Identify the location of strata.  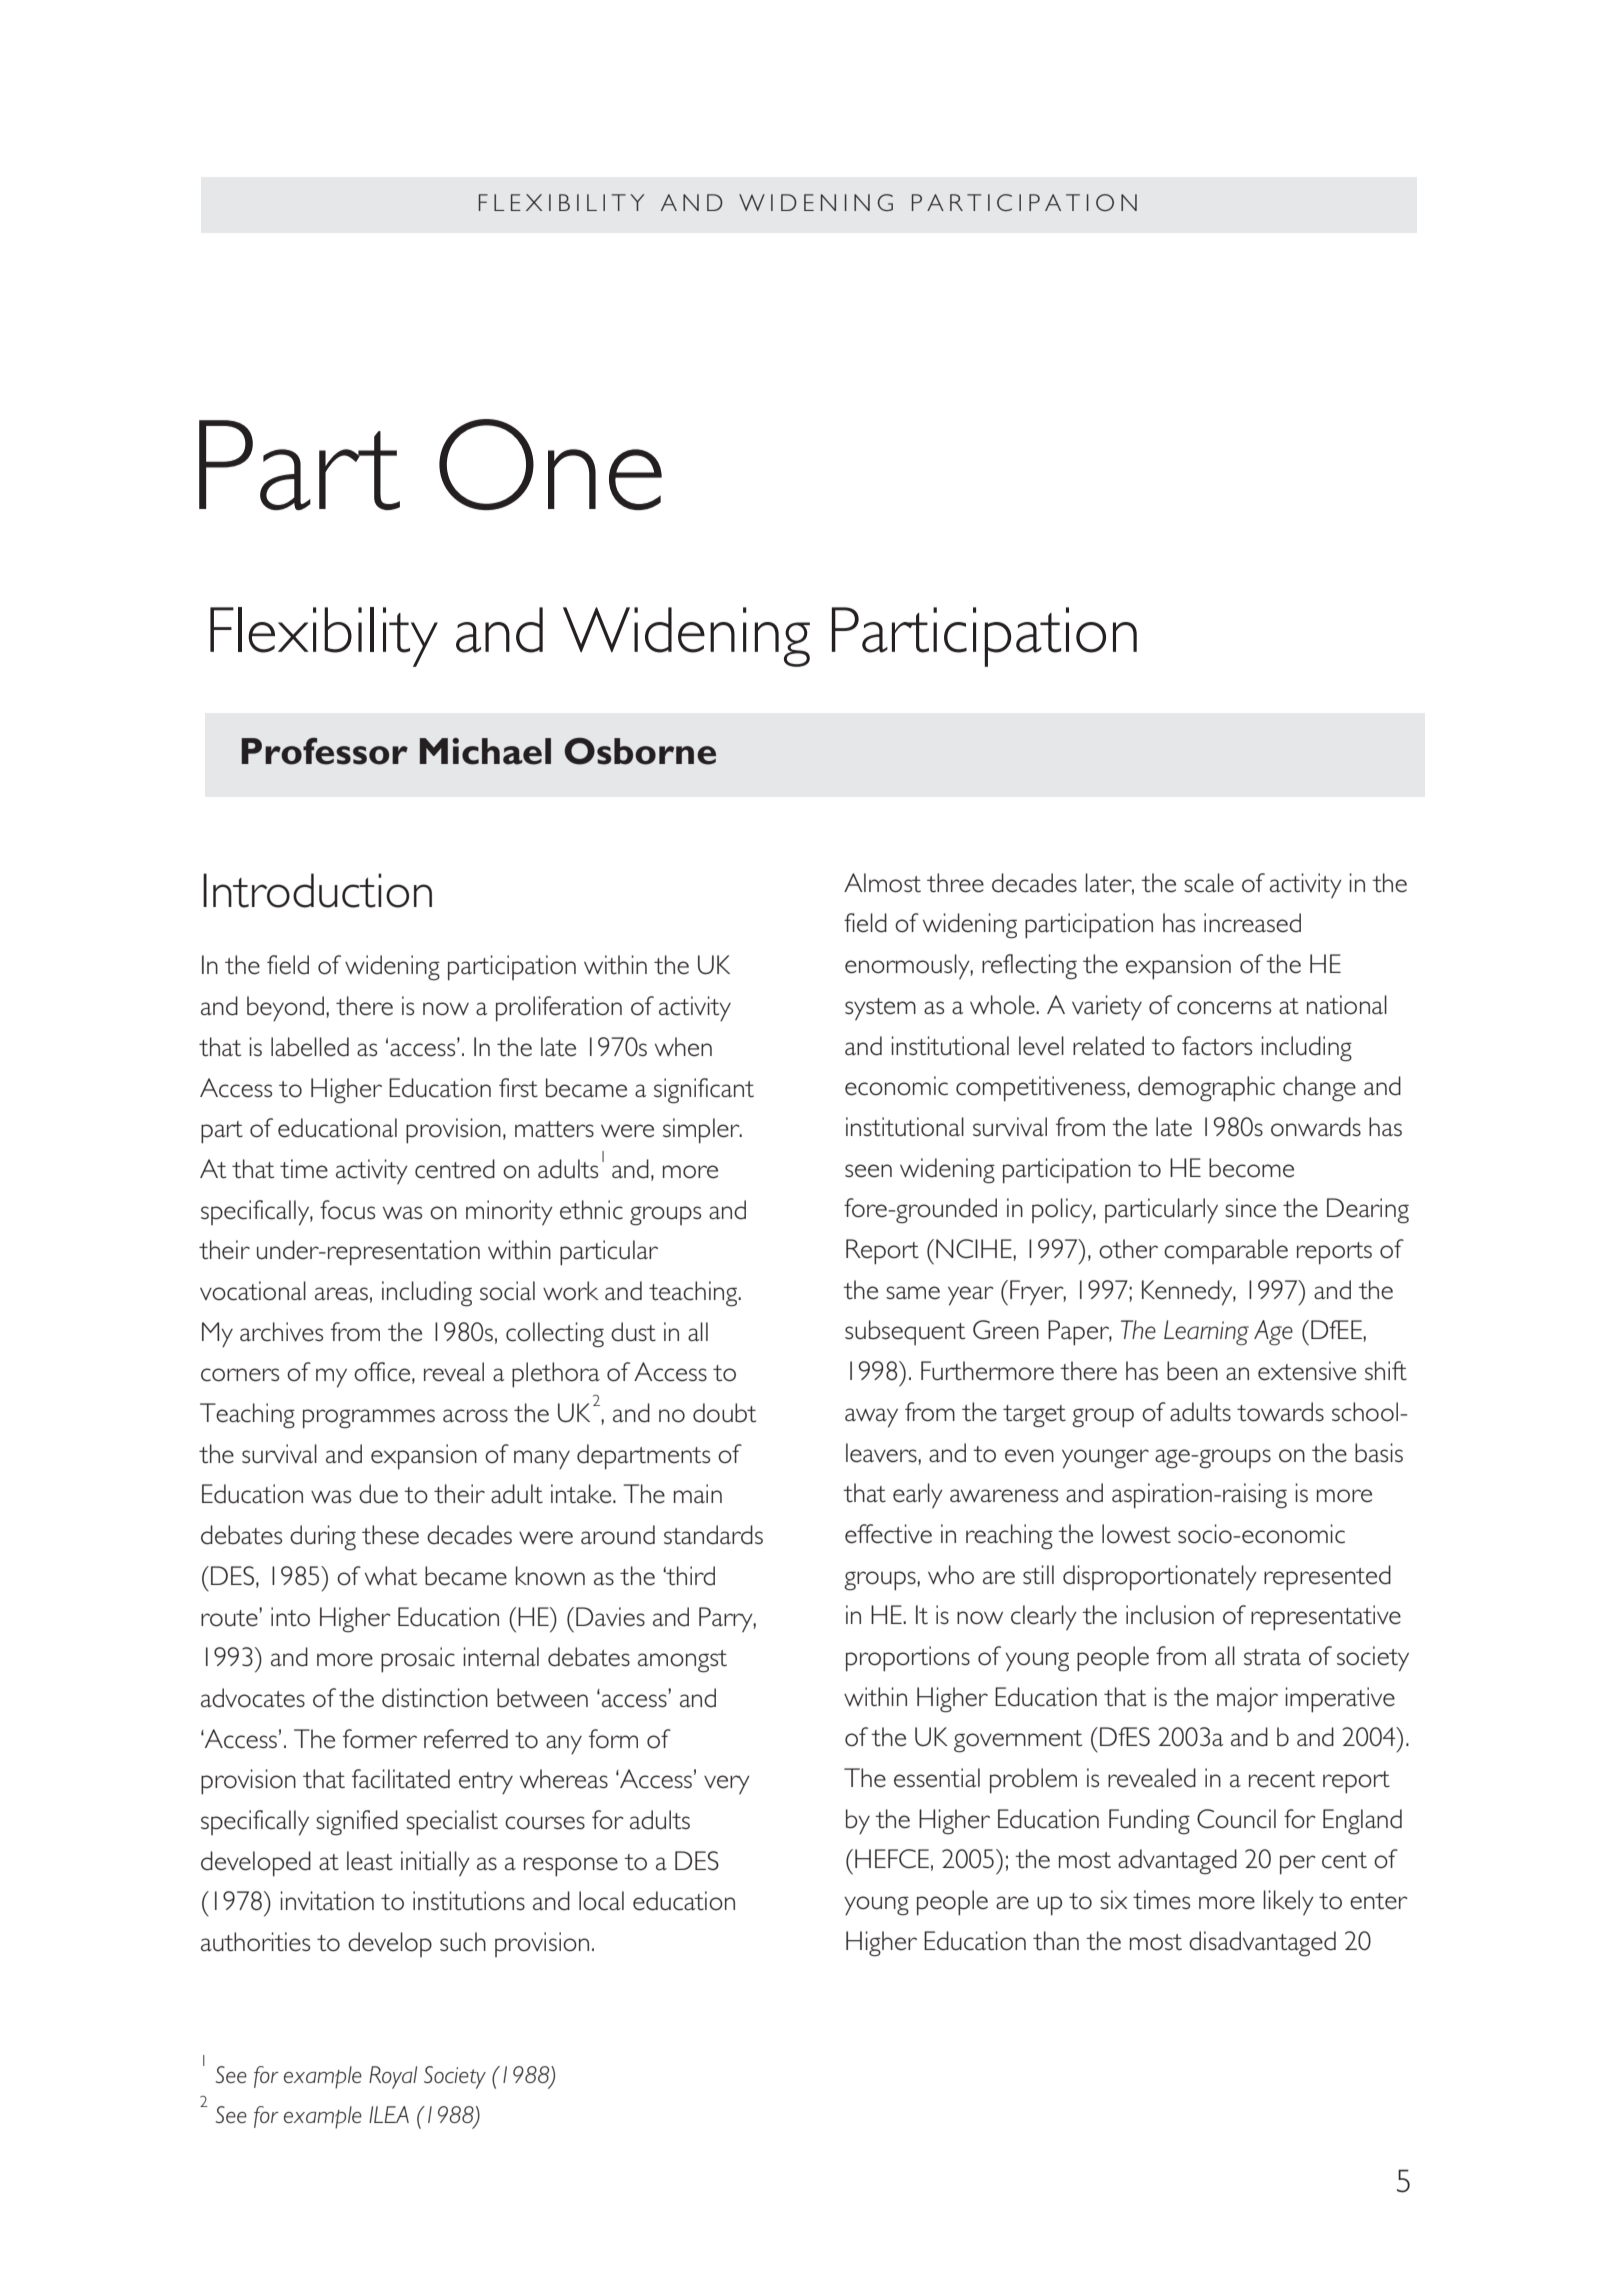
(1272, 1657).
